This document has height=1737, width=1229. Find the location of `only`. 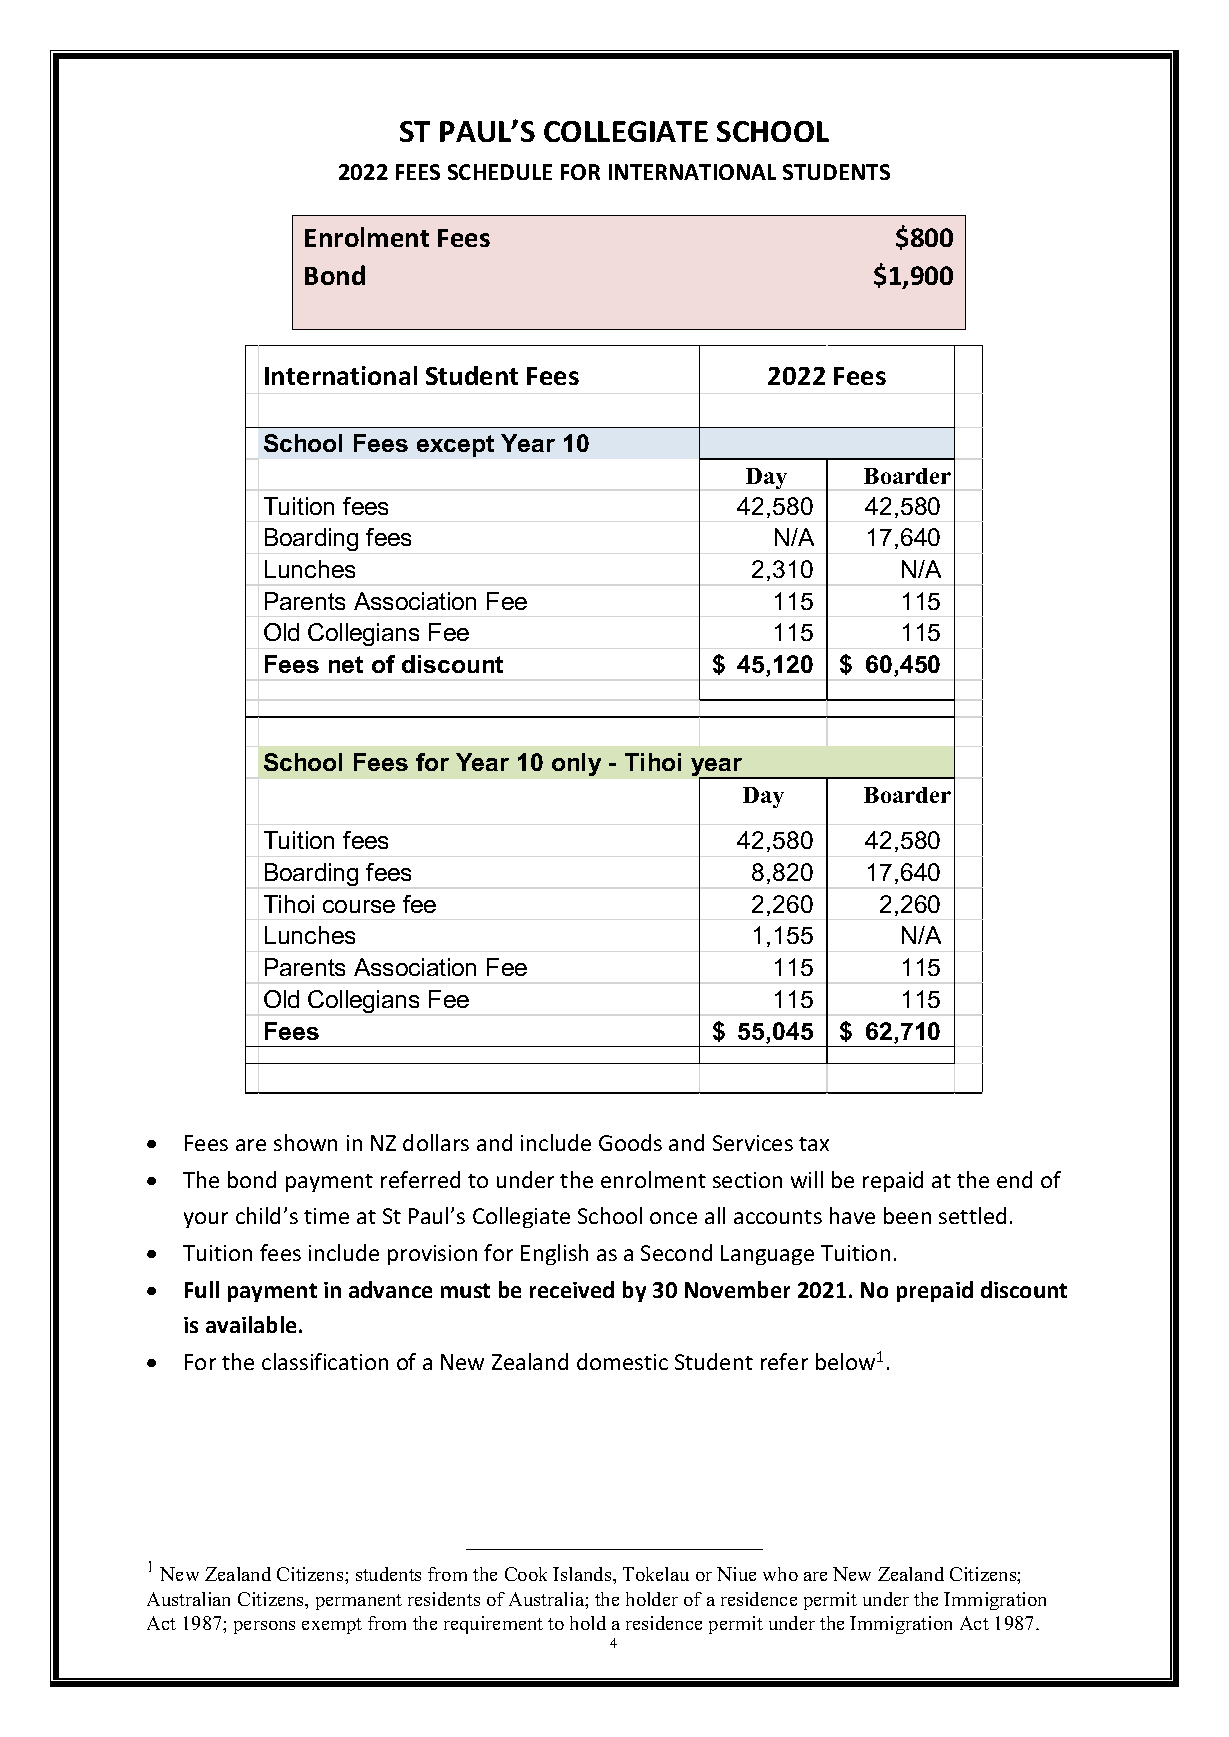

only is located at coordinates (576, 764).
